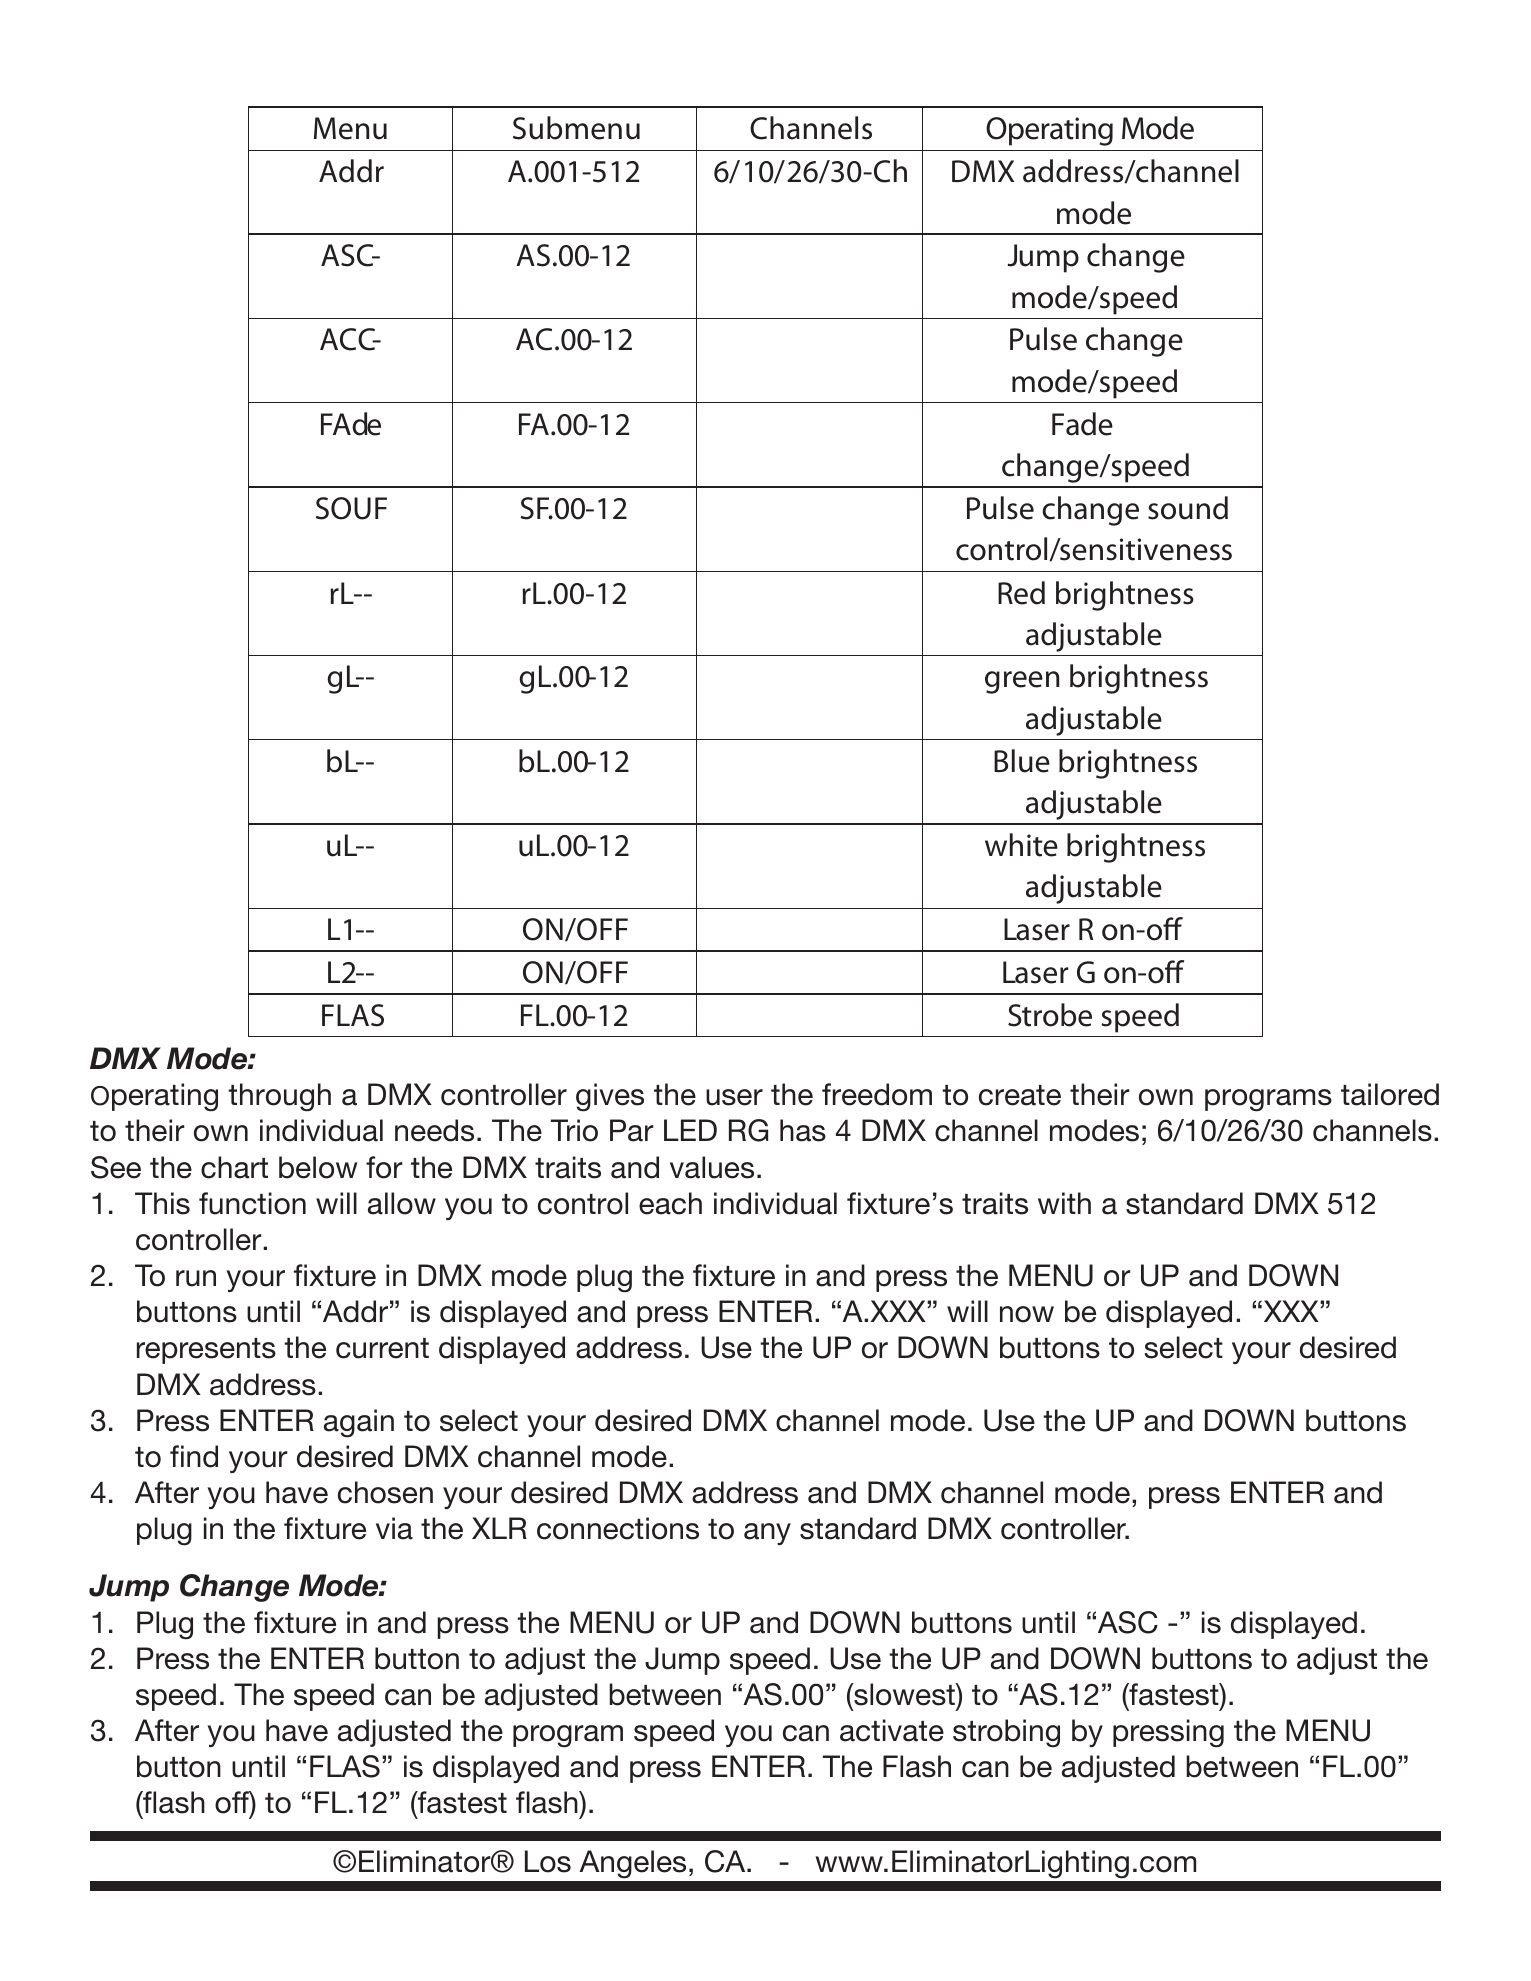 The height and width of the screenshot is (1981, 1531). Describe the element at coordinates (892, 1730) in the screenshot. I see `activate` at that location.
